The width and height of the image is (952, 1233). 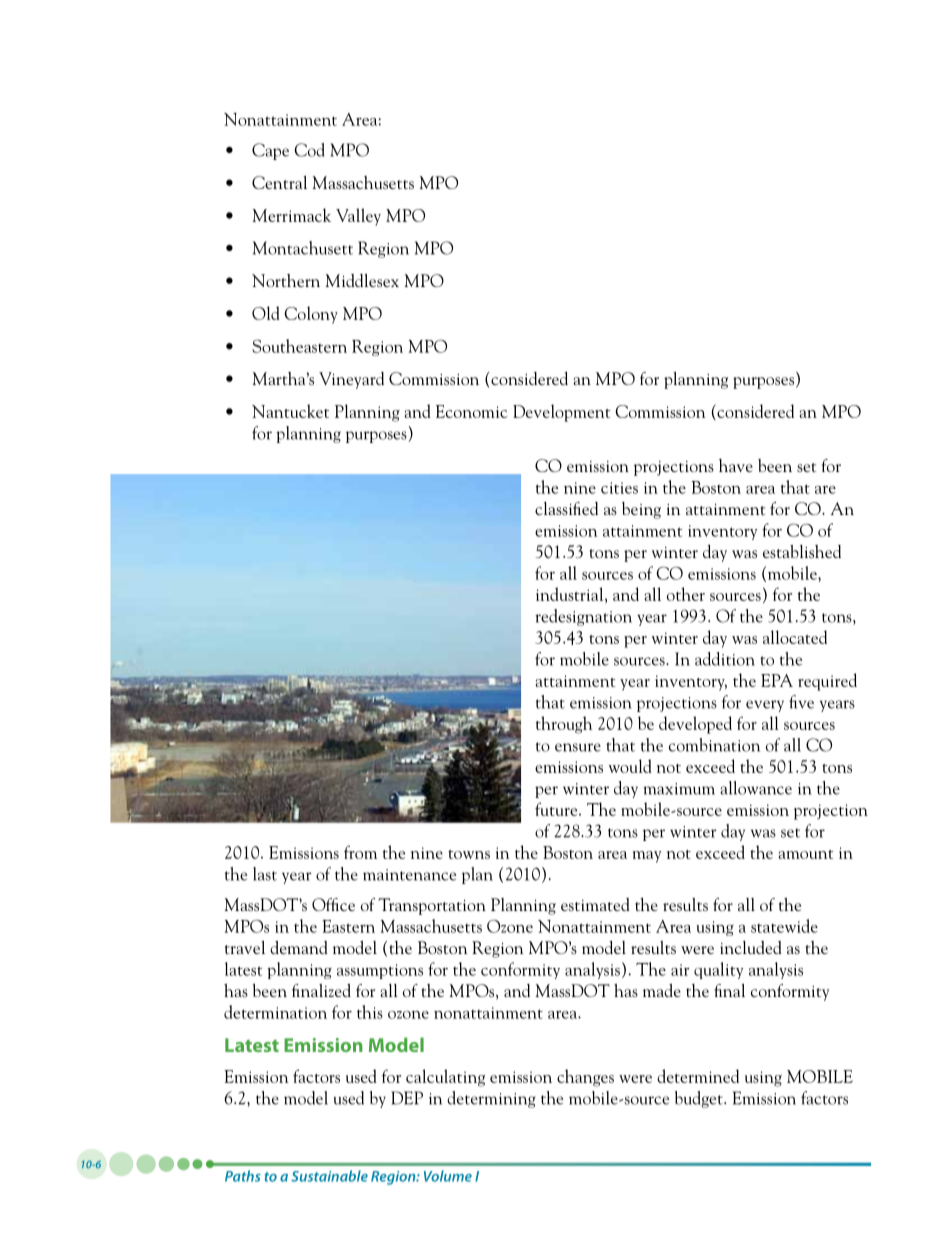 What do you see at coordinates (290, 411) in the image?
I see `Nantucket` at bounding box center [290, 411].
